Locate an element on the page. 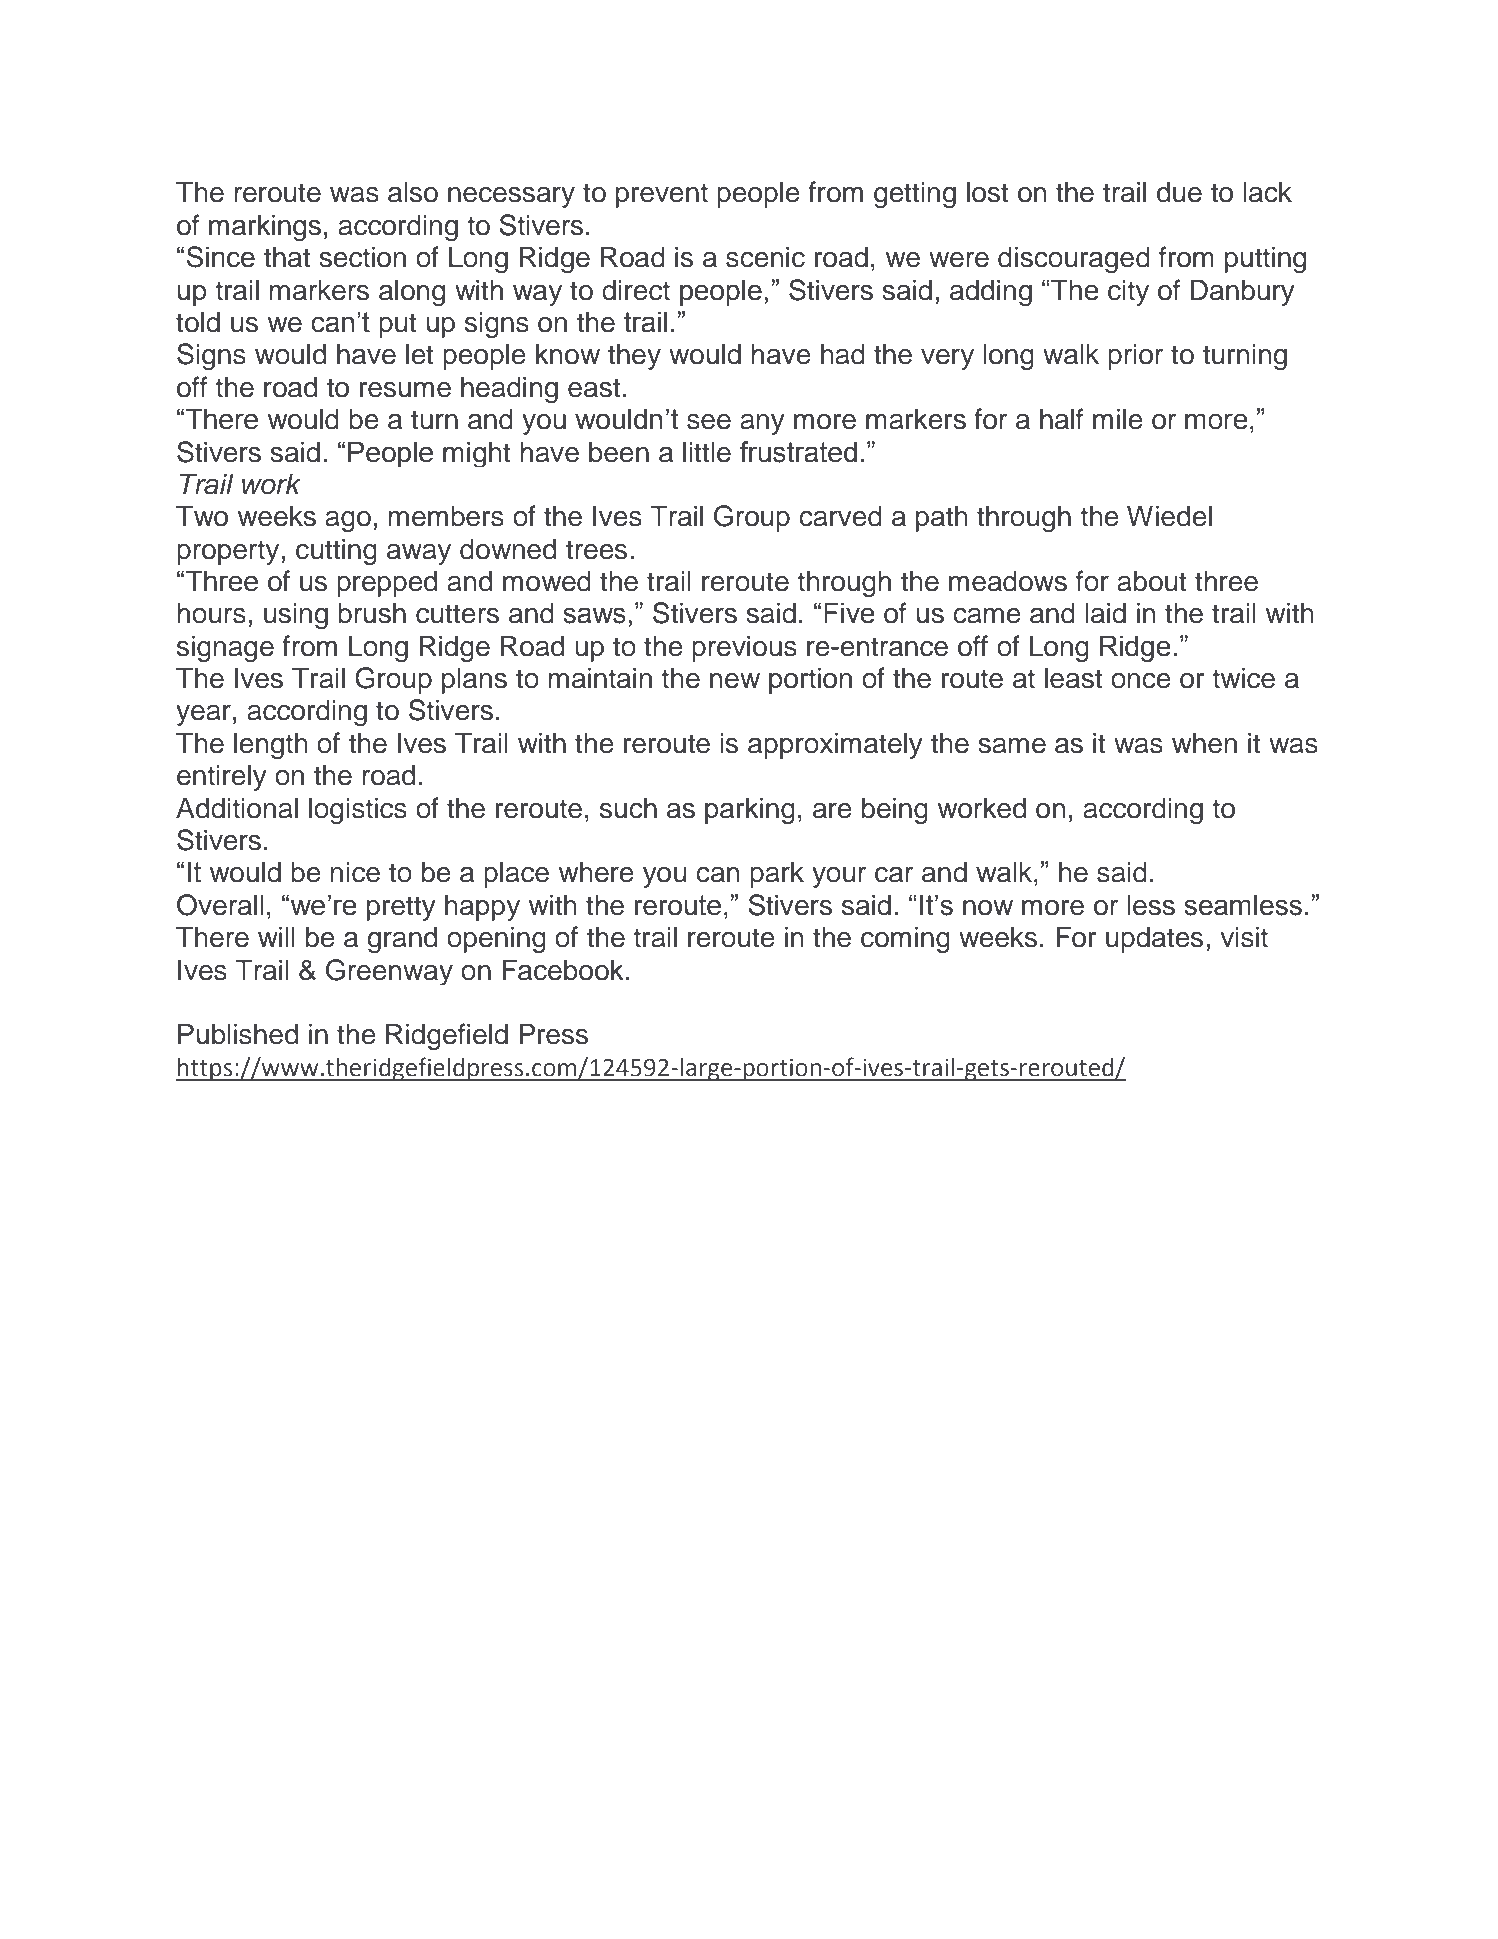  when is located at coordinates (1204, 743).
